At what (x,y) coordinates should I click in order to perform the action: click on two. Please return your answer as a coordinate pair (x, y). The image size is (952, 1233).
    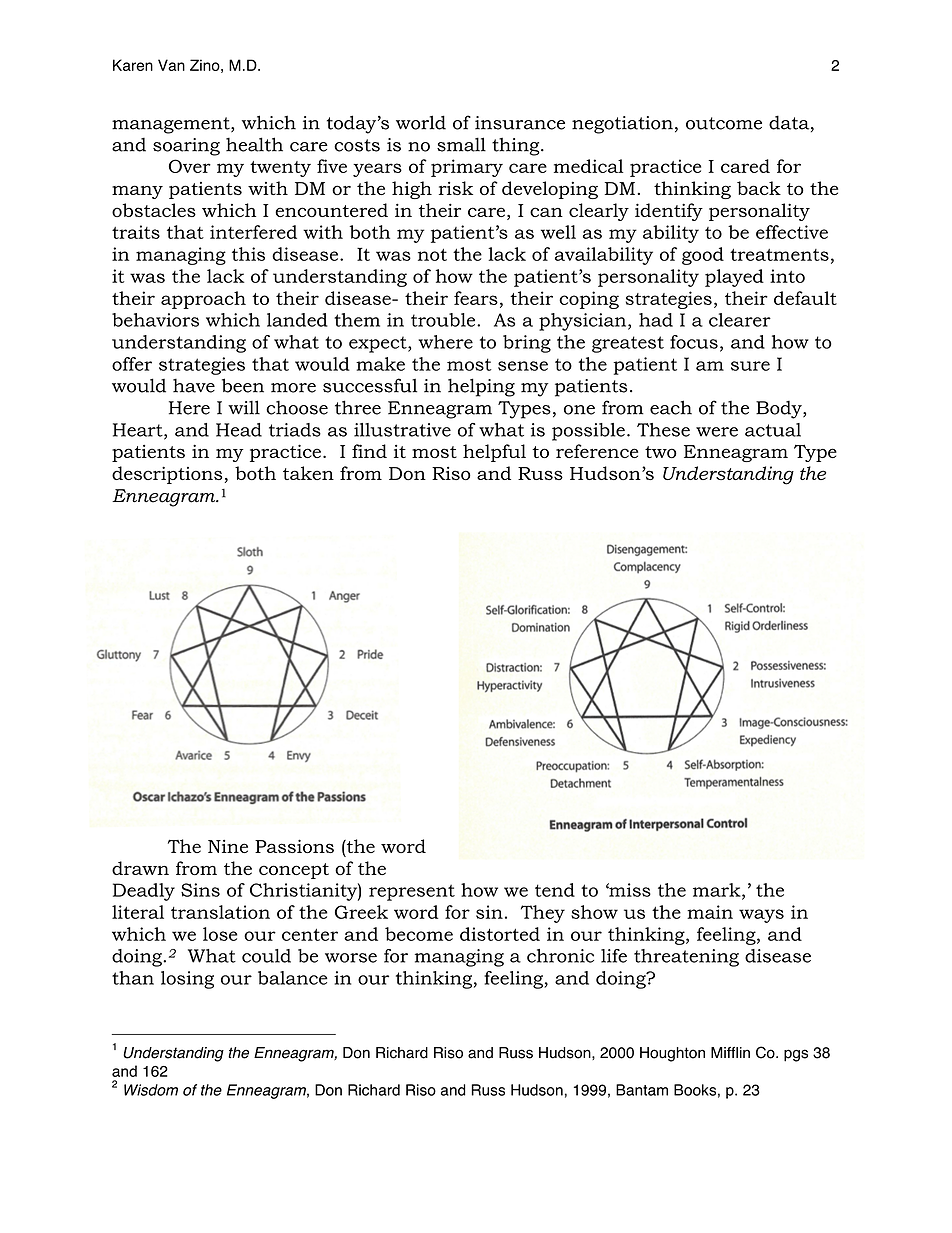
    Looking at the image, I should click on (661, 452).
